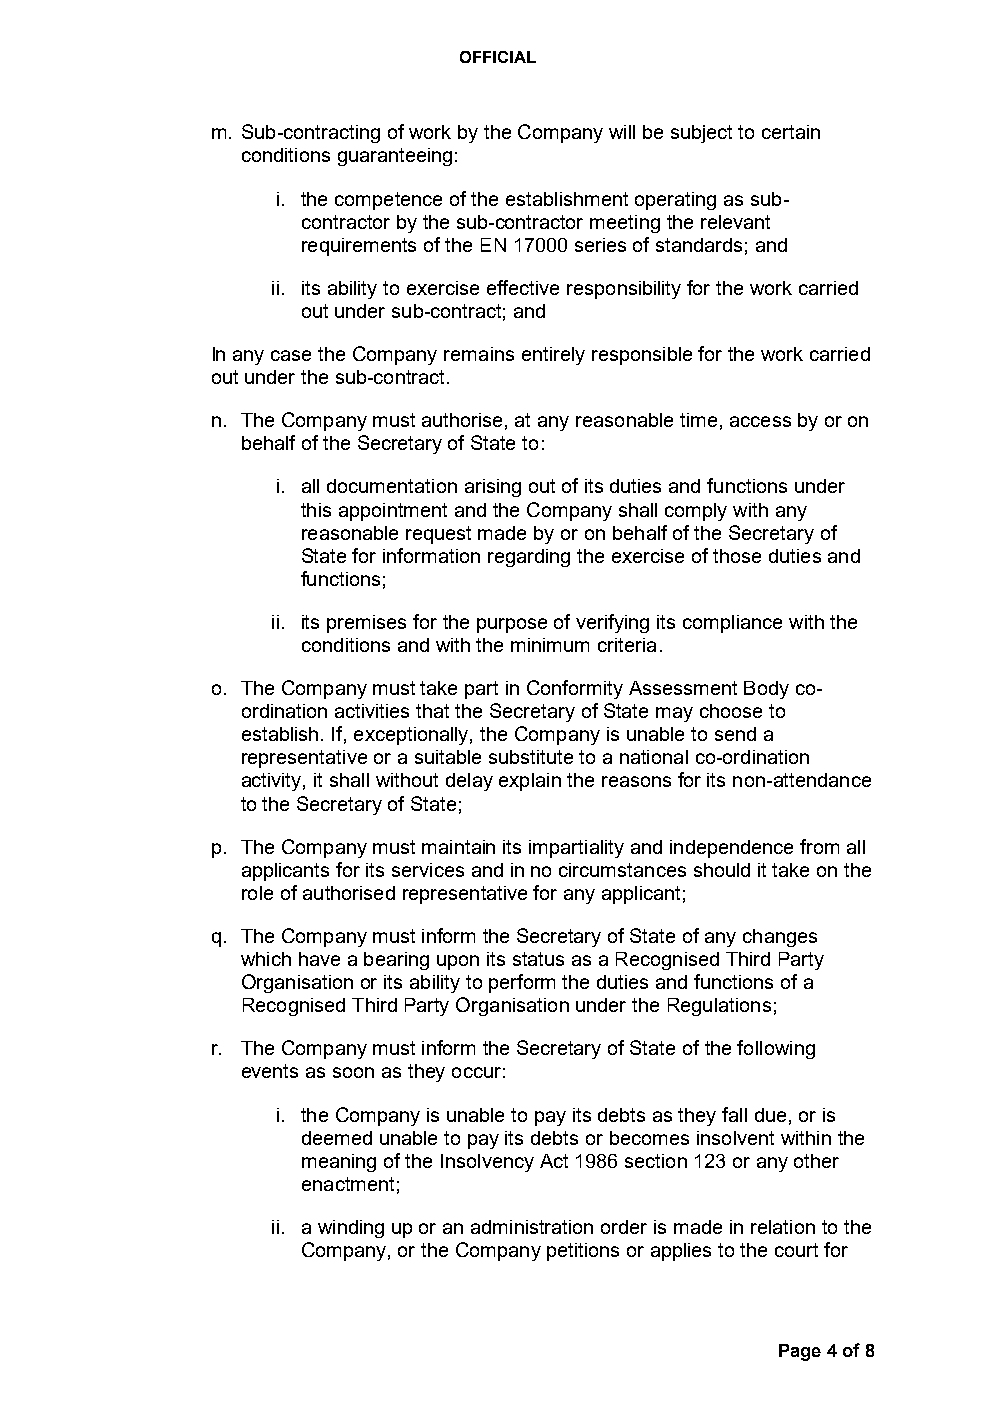  Describe the element at coordinates (737, 556) in the page. I see `those` at that location.
